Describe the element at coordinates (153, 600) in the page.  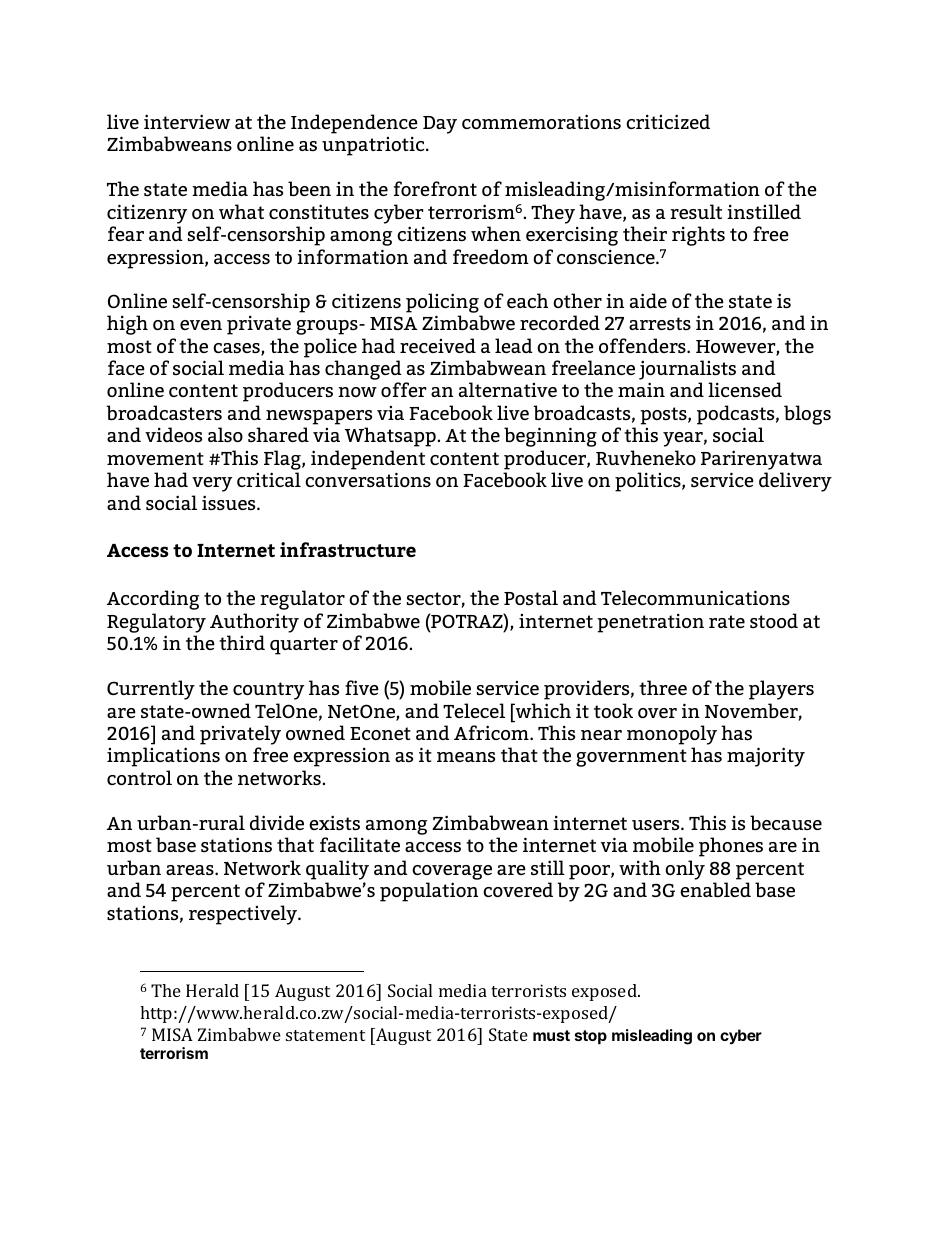
I see `According` at that location.
